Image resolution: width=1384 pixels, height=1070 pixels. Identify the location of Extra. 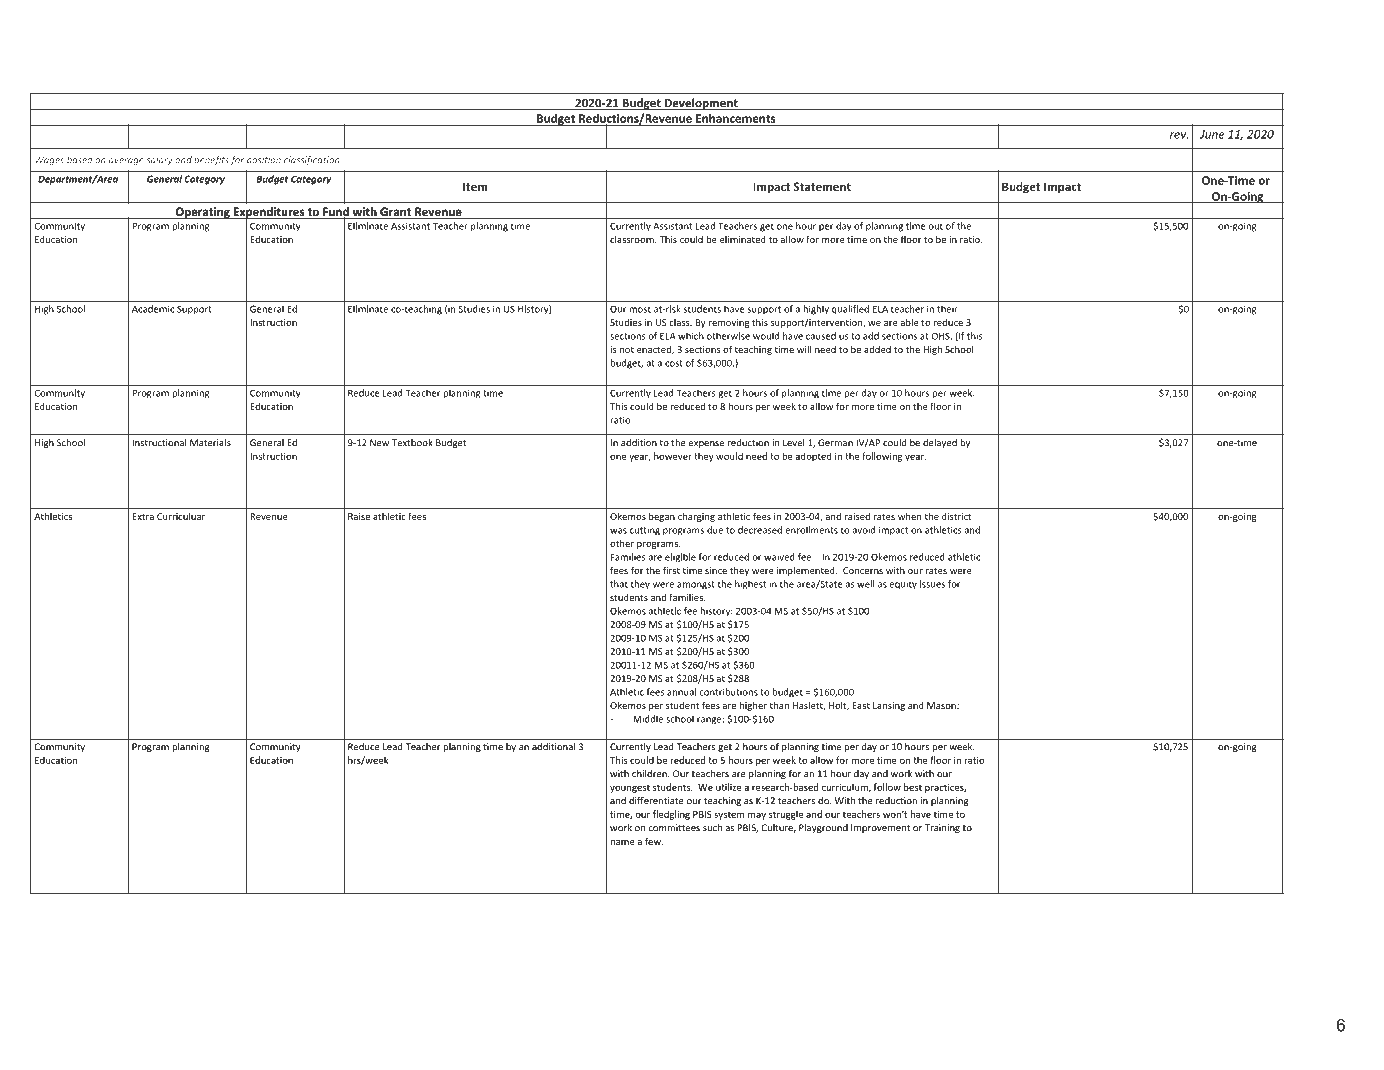
(143, 516).
